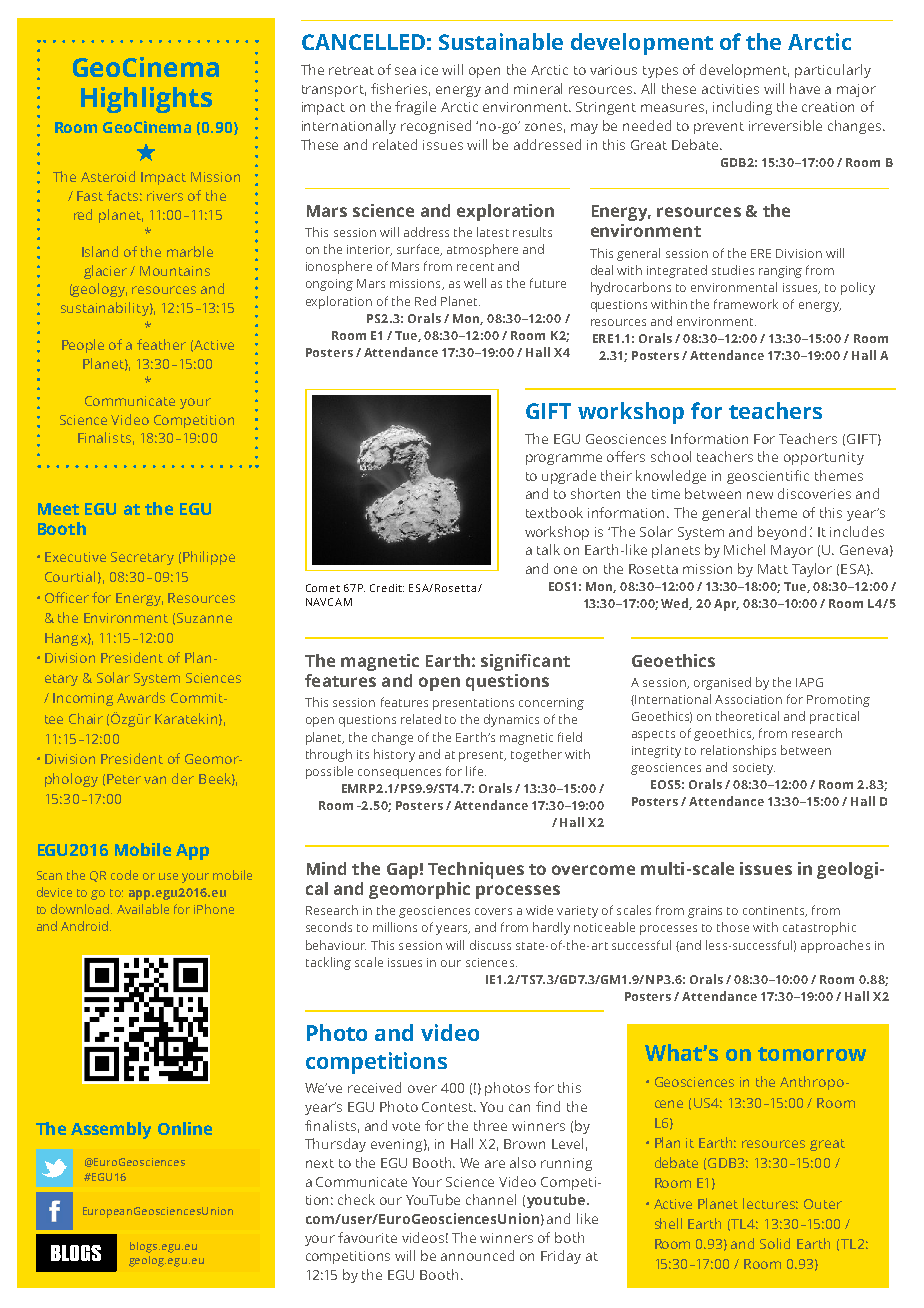 The width and height of the screenshot is (924, 1308). What do you see at coordinates (415, 108) in the screenshot?
I see `fragile` at bounding box center [415, 108].
